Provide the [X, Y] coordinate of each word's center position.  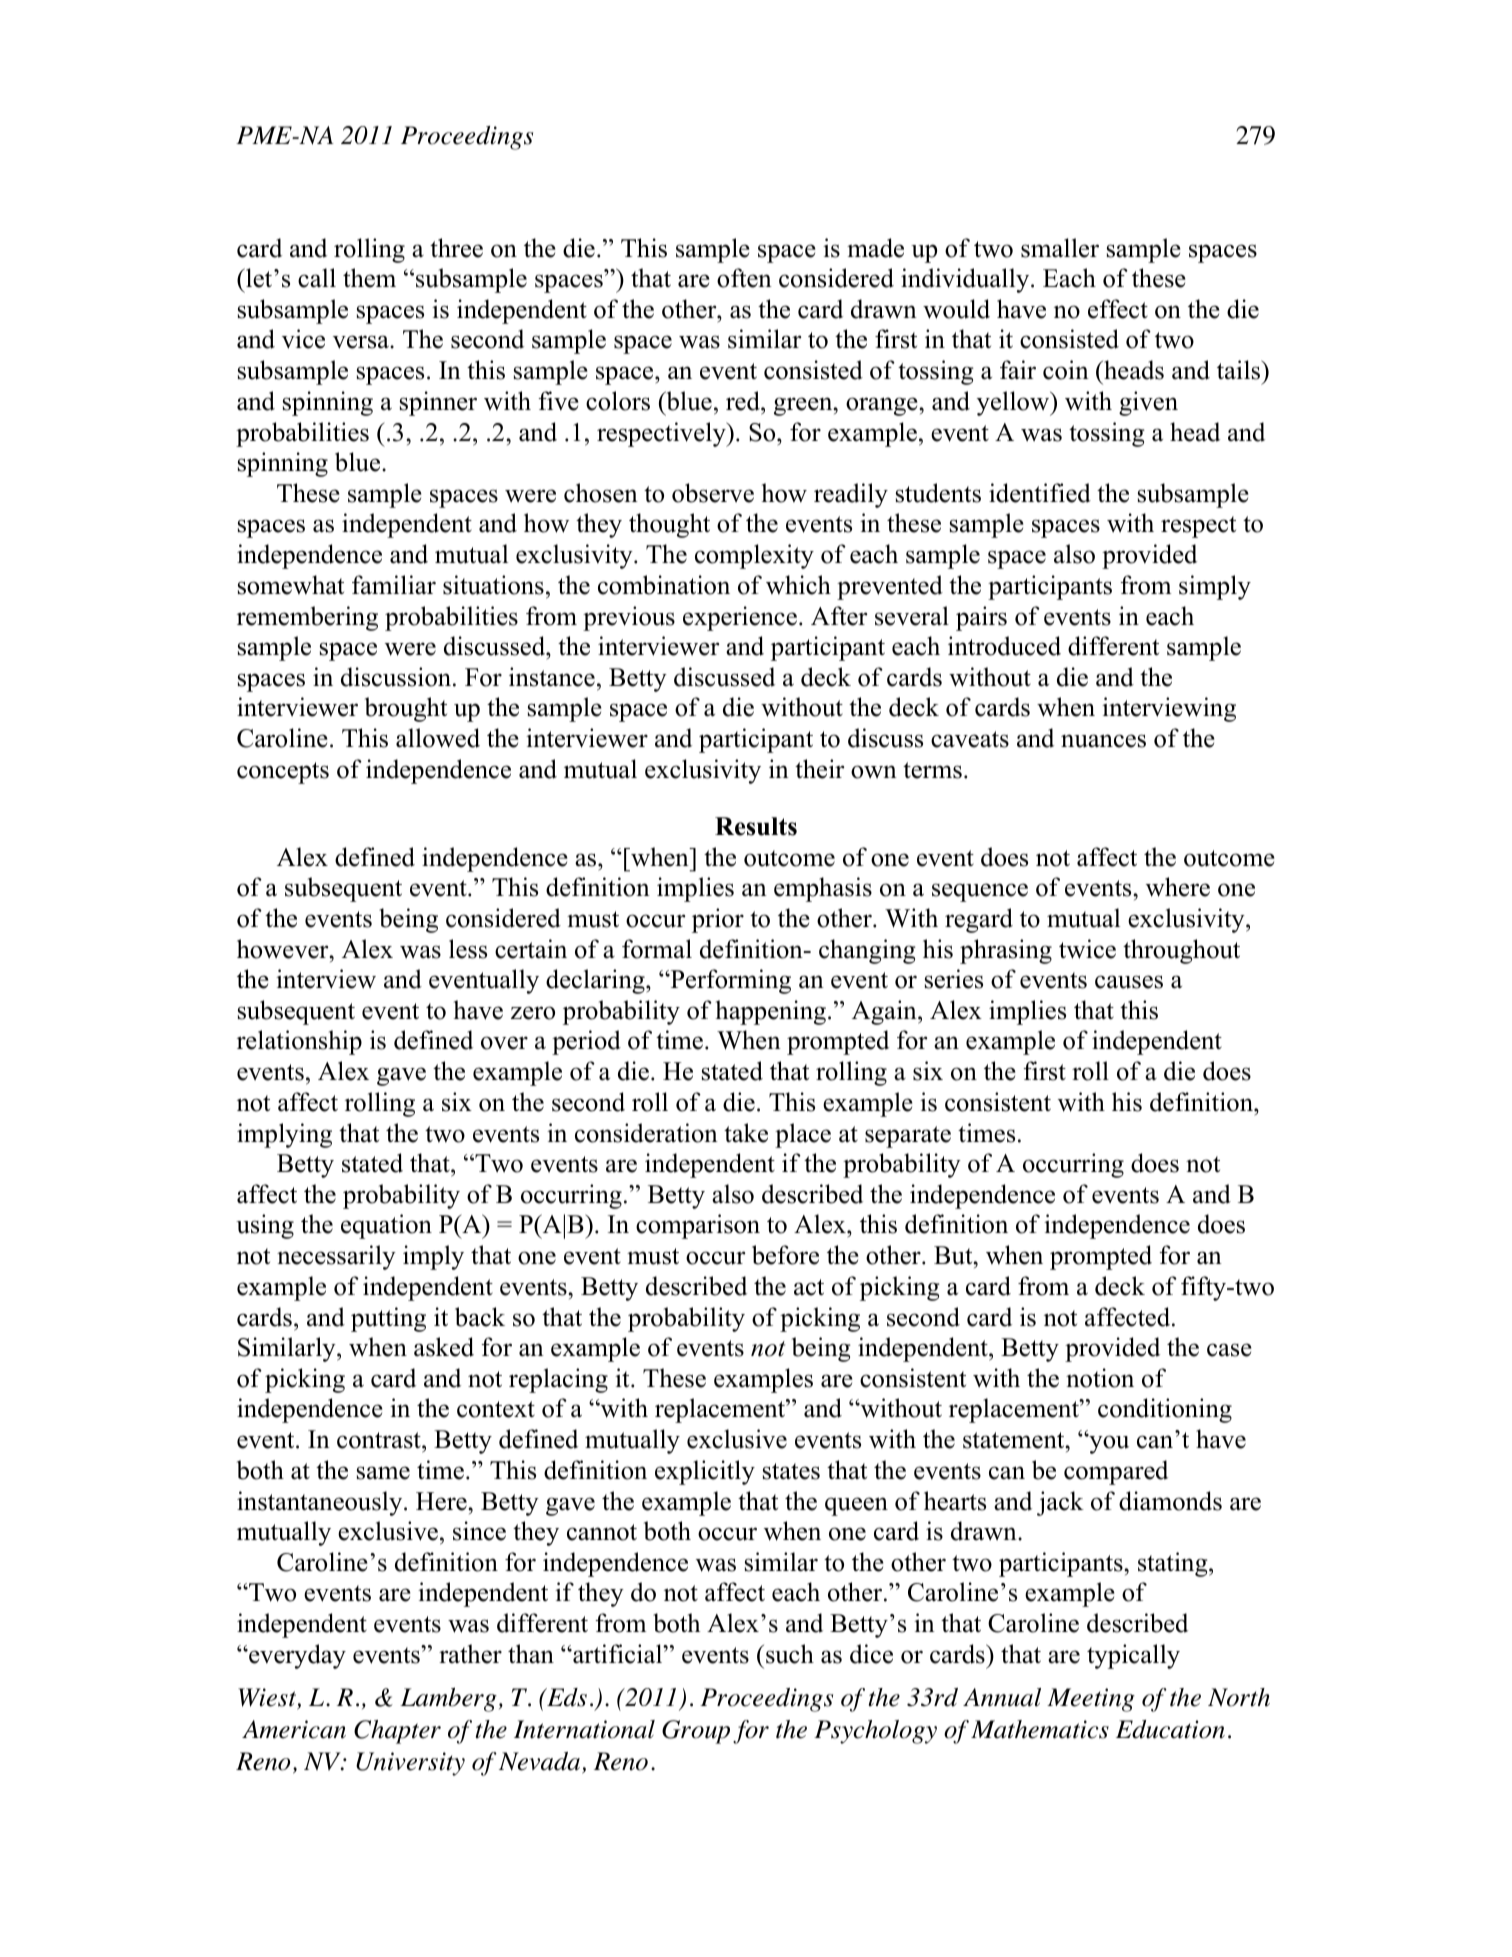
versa [362, 342]
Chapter [397, 1732]
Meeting [1091, 1700]
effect [1118, 309]
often [744, 278]
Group [696, 1732]
